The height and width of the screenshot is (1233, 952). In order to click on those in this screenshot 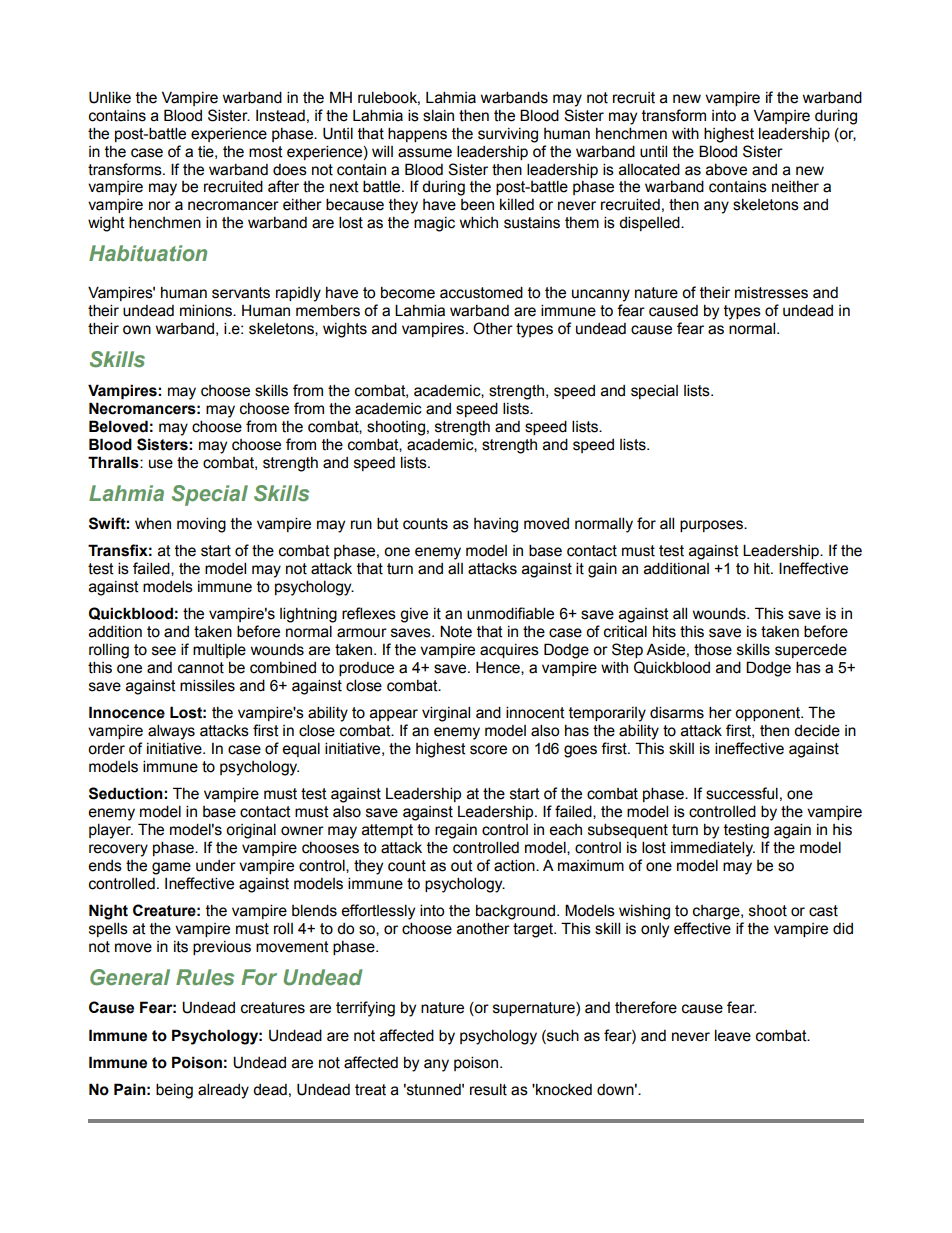, I will do `click(713, 650)`.
